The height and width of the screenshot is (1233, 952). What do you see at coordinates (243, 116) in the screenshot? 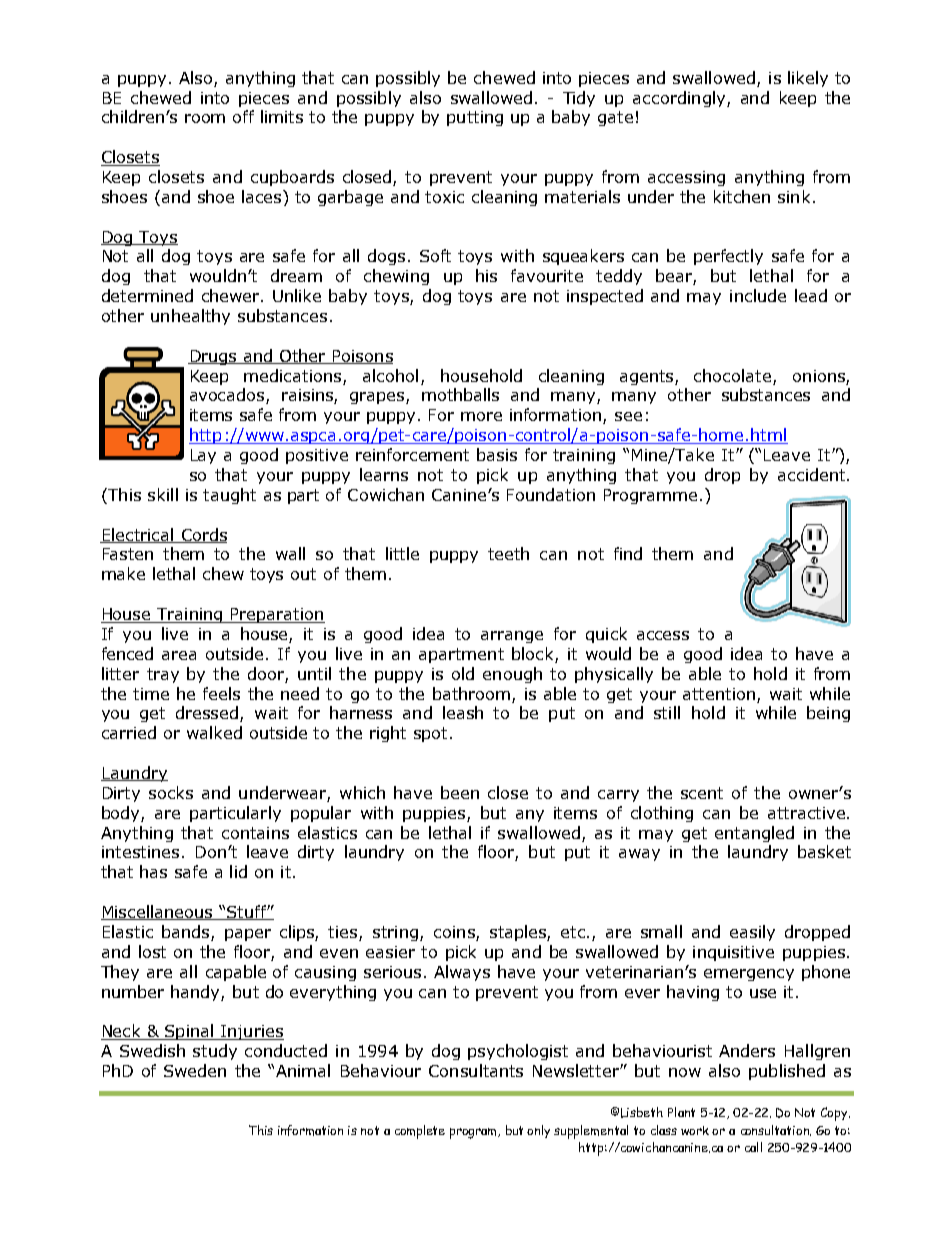
I see `off` at bounding box center [243, 116].
